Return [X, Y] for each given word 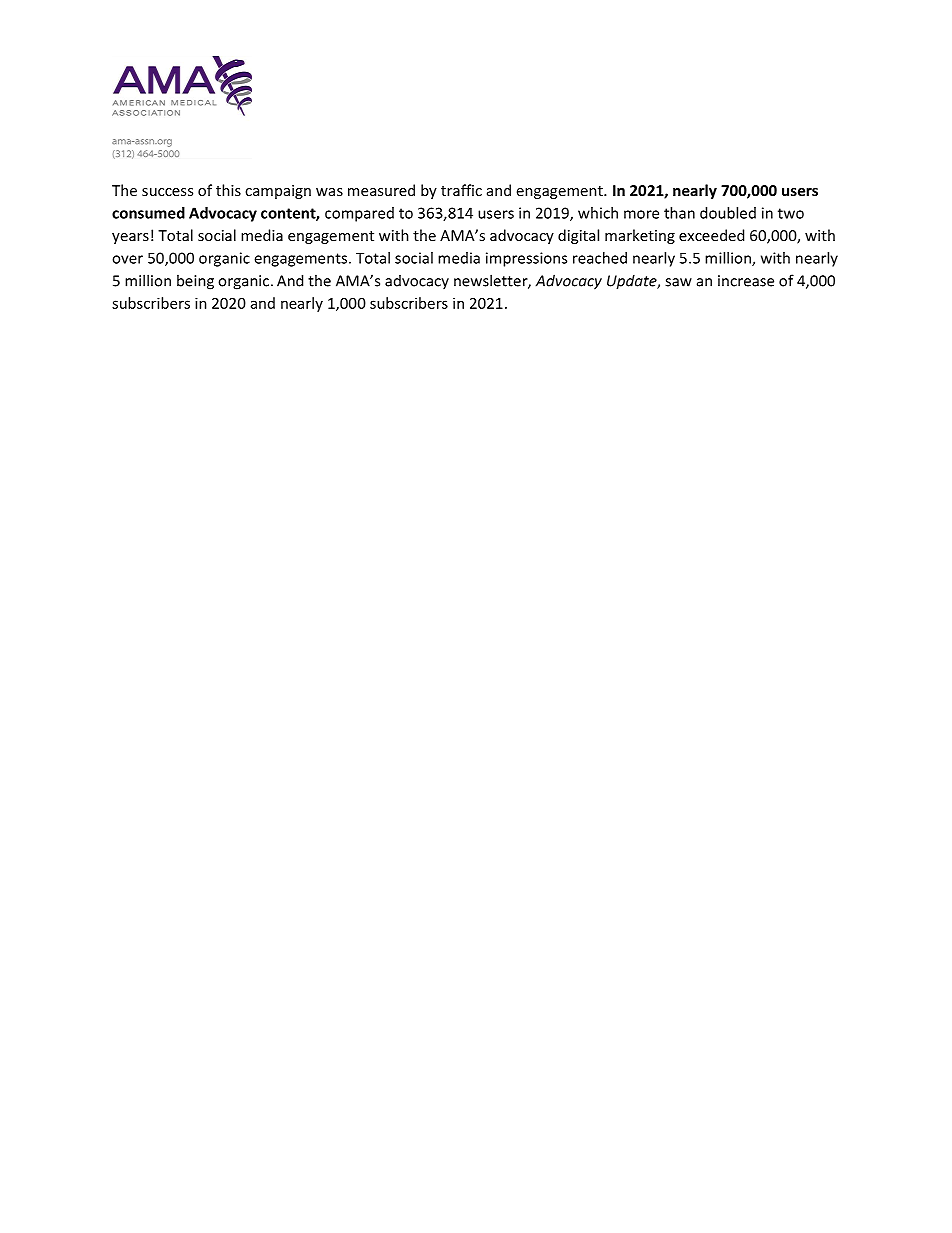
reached [600, 258]
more [641, 214]
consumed [148, 213]
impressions [526, 259]
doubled [728, 213]
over [127, 259]
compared [359, 214]
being [195, 282]
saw [678, 282]
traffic [461, 190]
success [167, 192]
